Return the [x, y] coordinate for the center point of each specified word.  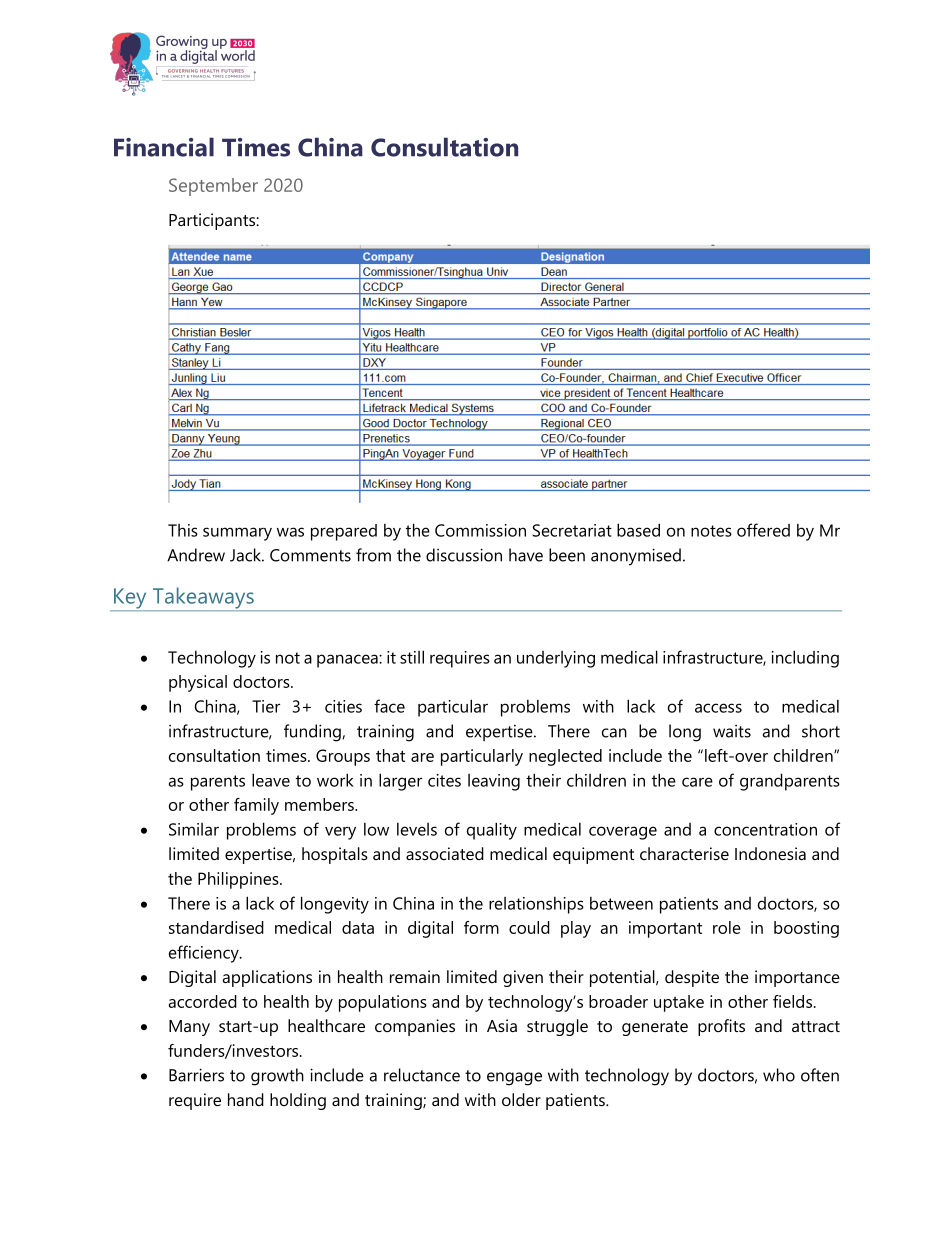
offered [763, 530]
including [805, 659]
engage [514, 1079]
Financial [164, 147]
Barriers [196, 1075]
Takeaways [203, 599]
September [213, 187]
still [412, 657]
